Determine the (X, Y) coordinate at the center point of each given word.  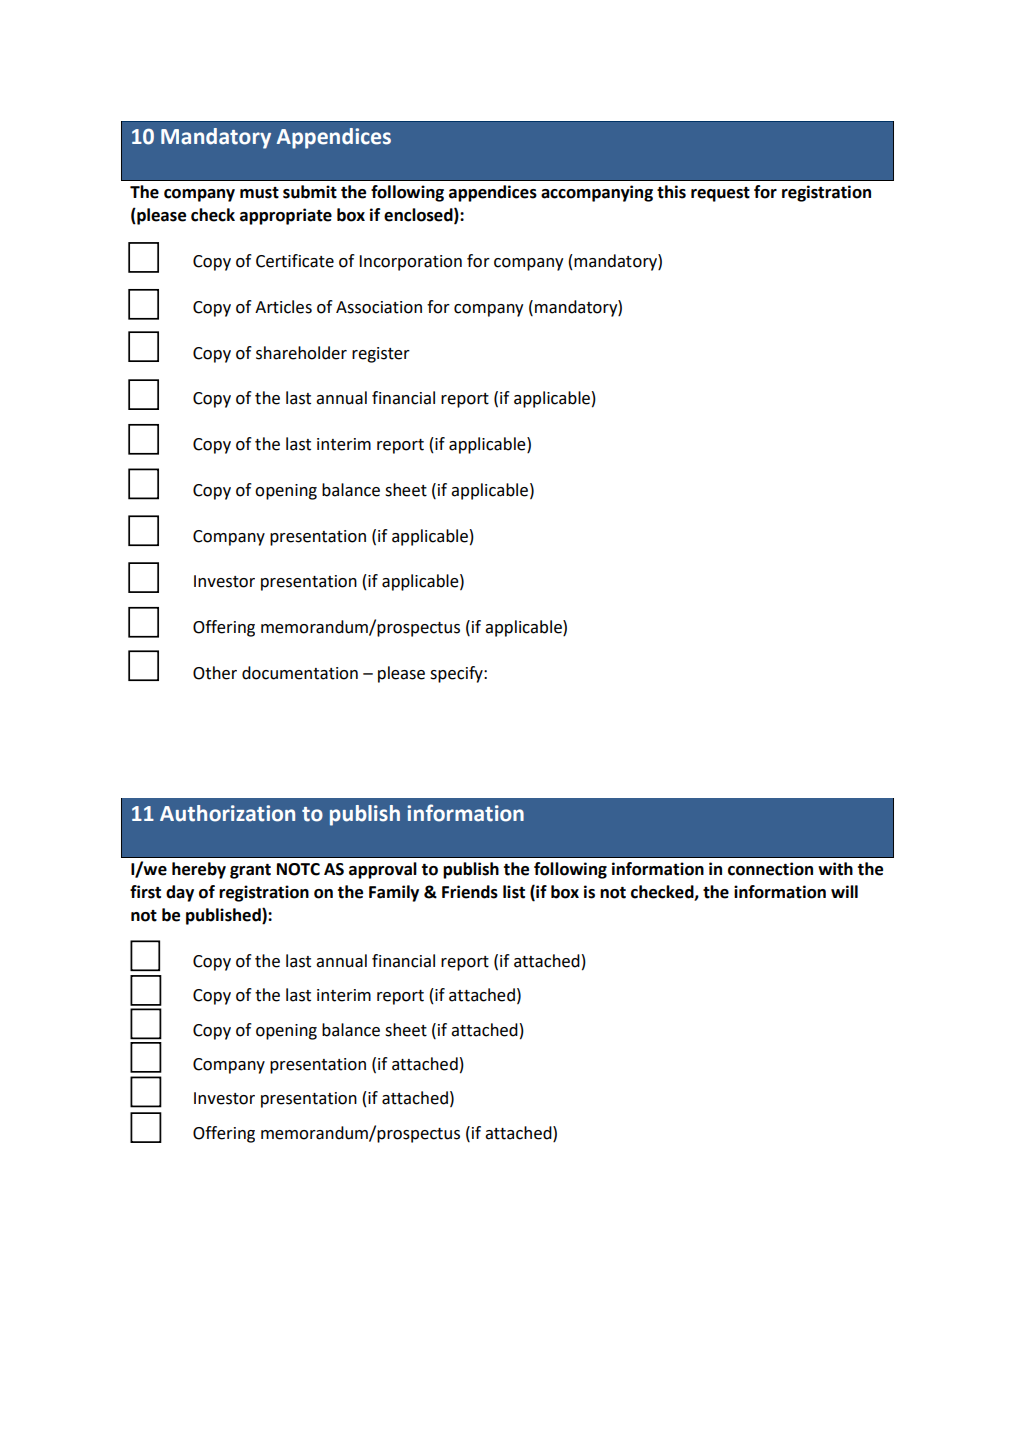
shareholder (301, 353)
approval (383, 870)
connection (770, 869)
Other (215, 673)
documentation (300, 673)
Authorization (227, 813)
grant (250, 871)
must (259, 193)
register (381, 355)
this (671, 192)
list (514, 892)
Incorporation (410, 263)
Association (379, 307)
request (720, 194)
